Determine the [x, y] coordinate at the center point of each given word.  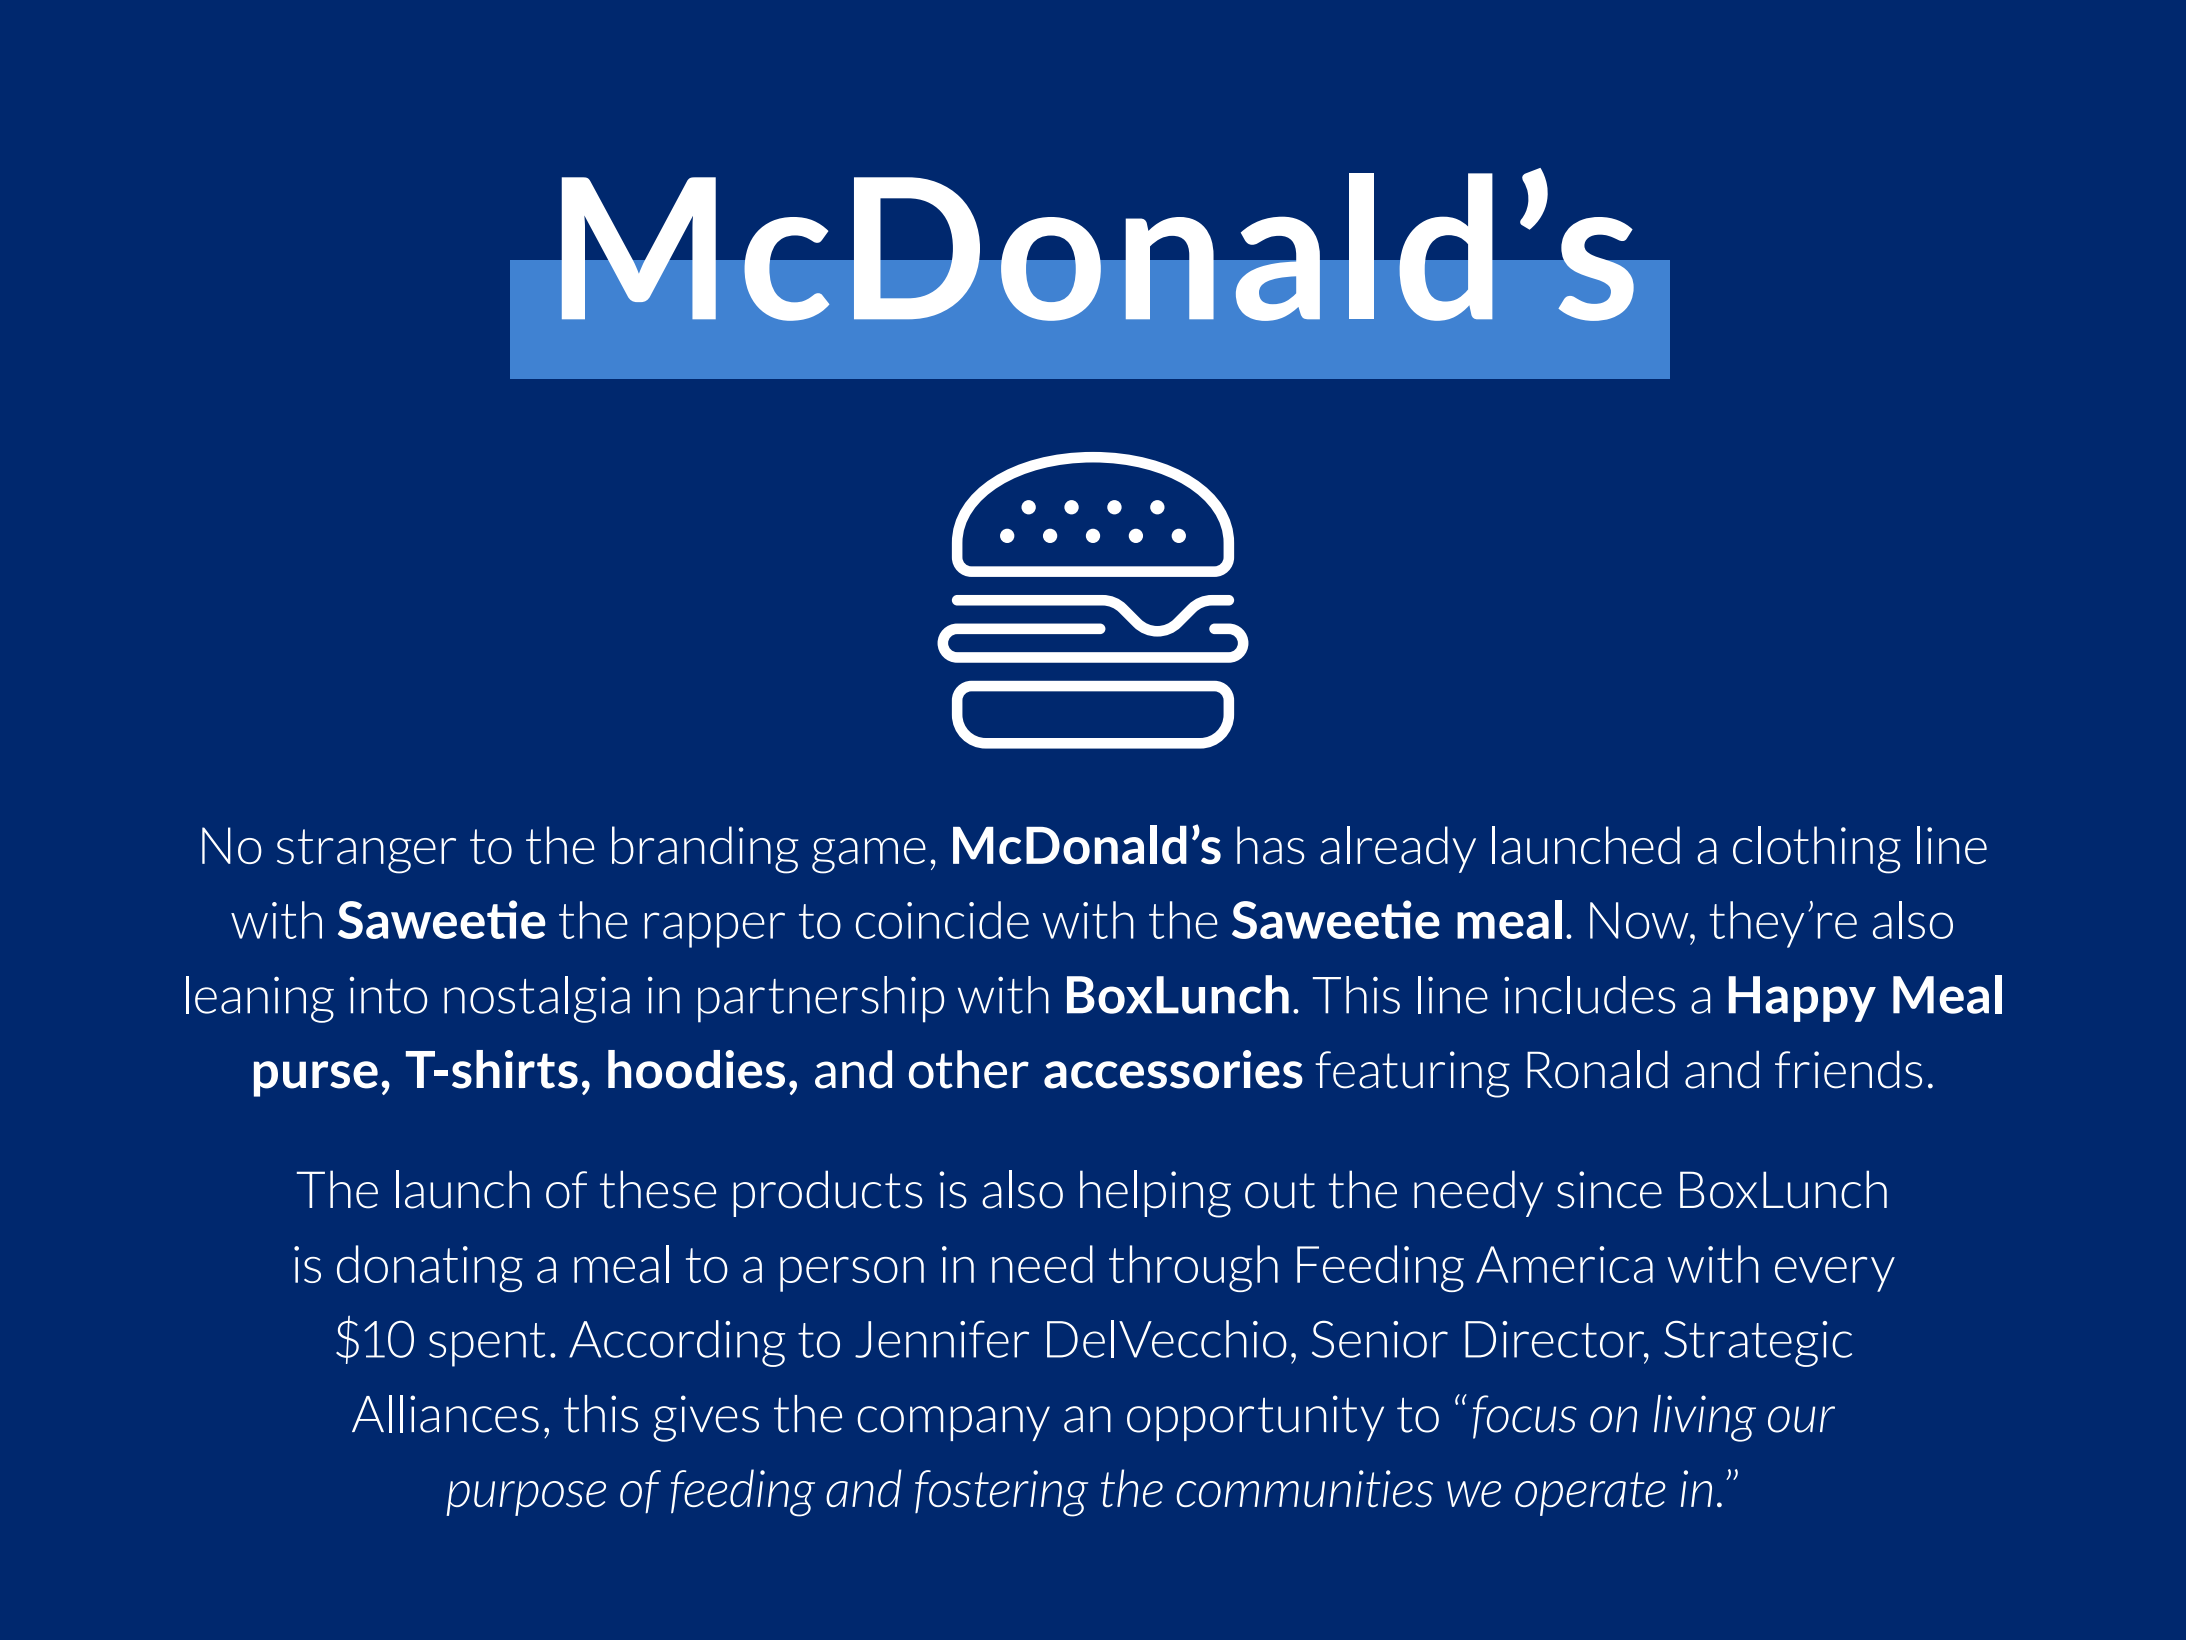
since [1609, 1190]
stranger [366, 851]
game [869, 856]
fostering [1001, 1493]
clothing [1817, 850]
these [658, 1189]
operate [1590, 1494]
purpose [526, 1498]
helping [1155, 1194]
